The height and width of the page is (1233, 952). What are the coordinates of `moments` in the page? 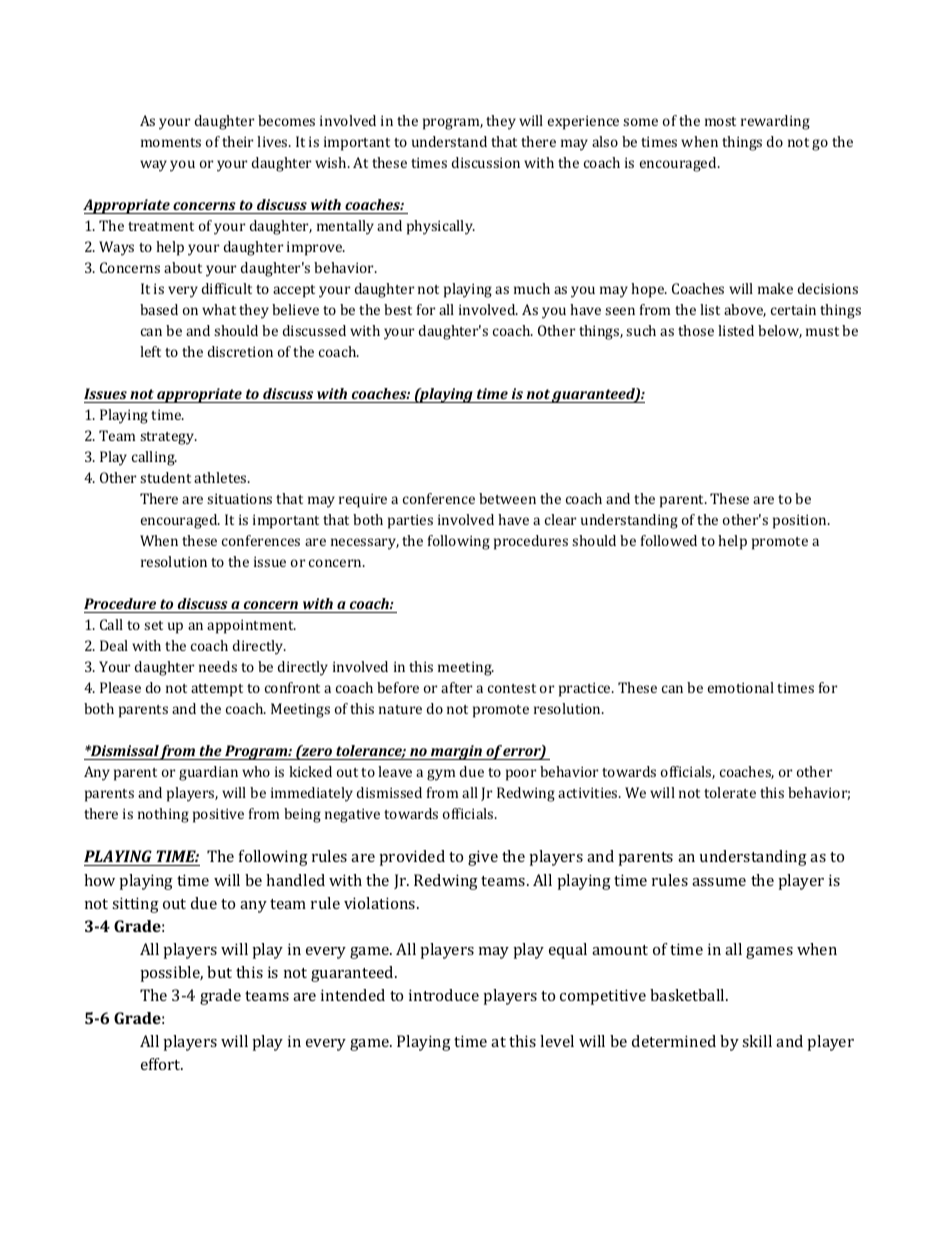 It's located at (171, 142).
